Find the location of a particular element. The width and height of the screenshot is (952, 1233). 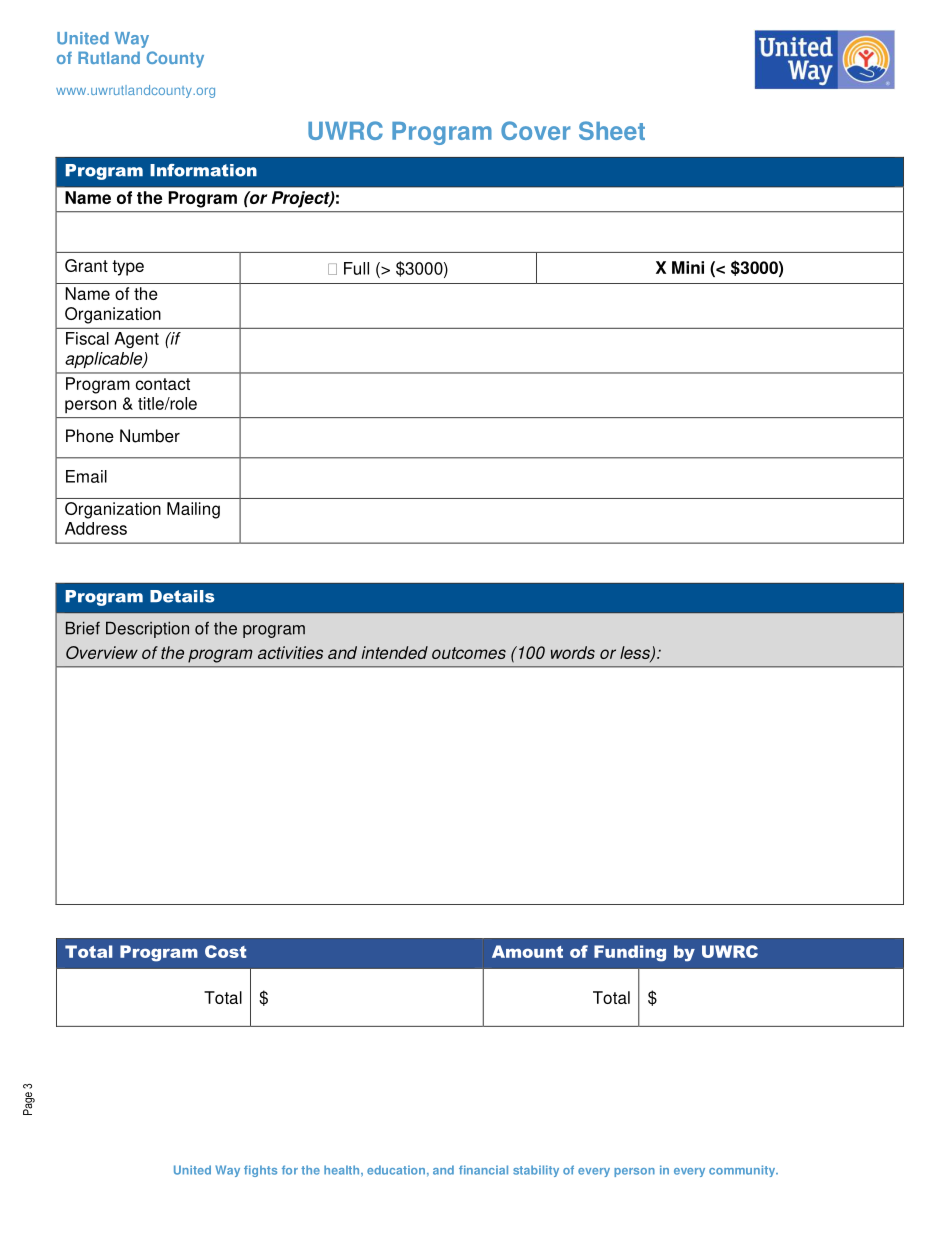

Funding is located at coordinates (630, 953).
